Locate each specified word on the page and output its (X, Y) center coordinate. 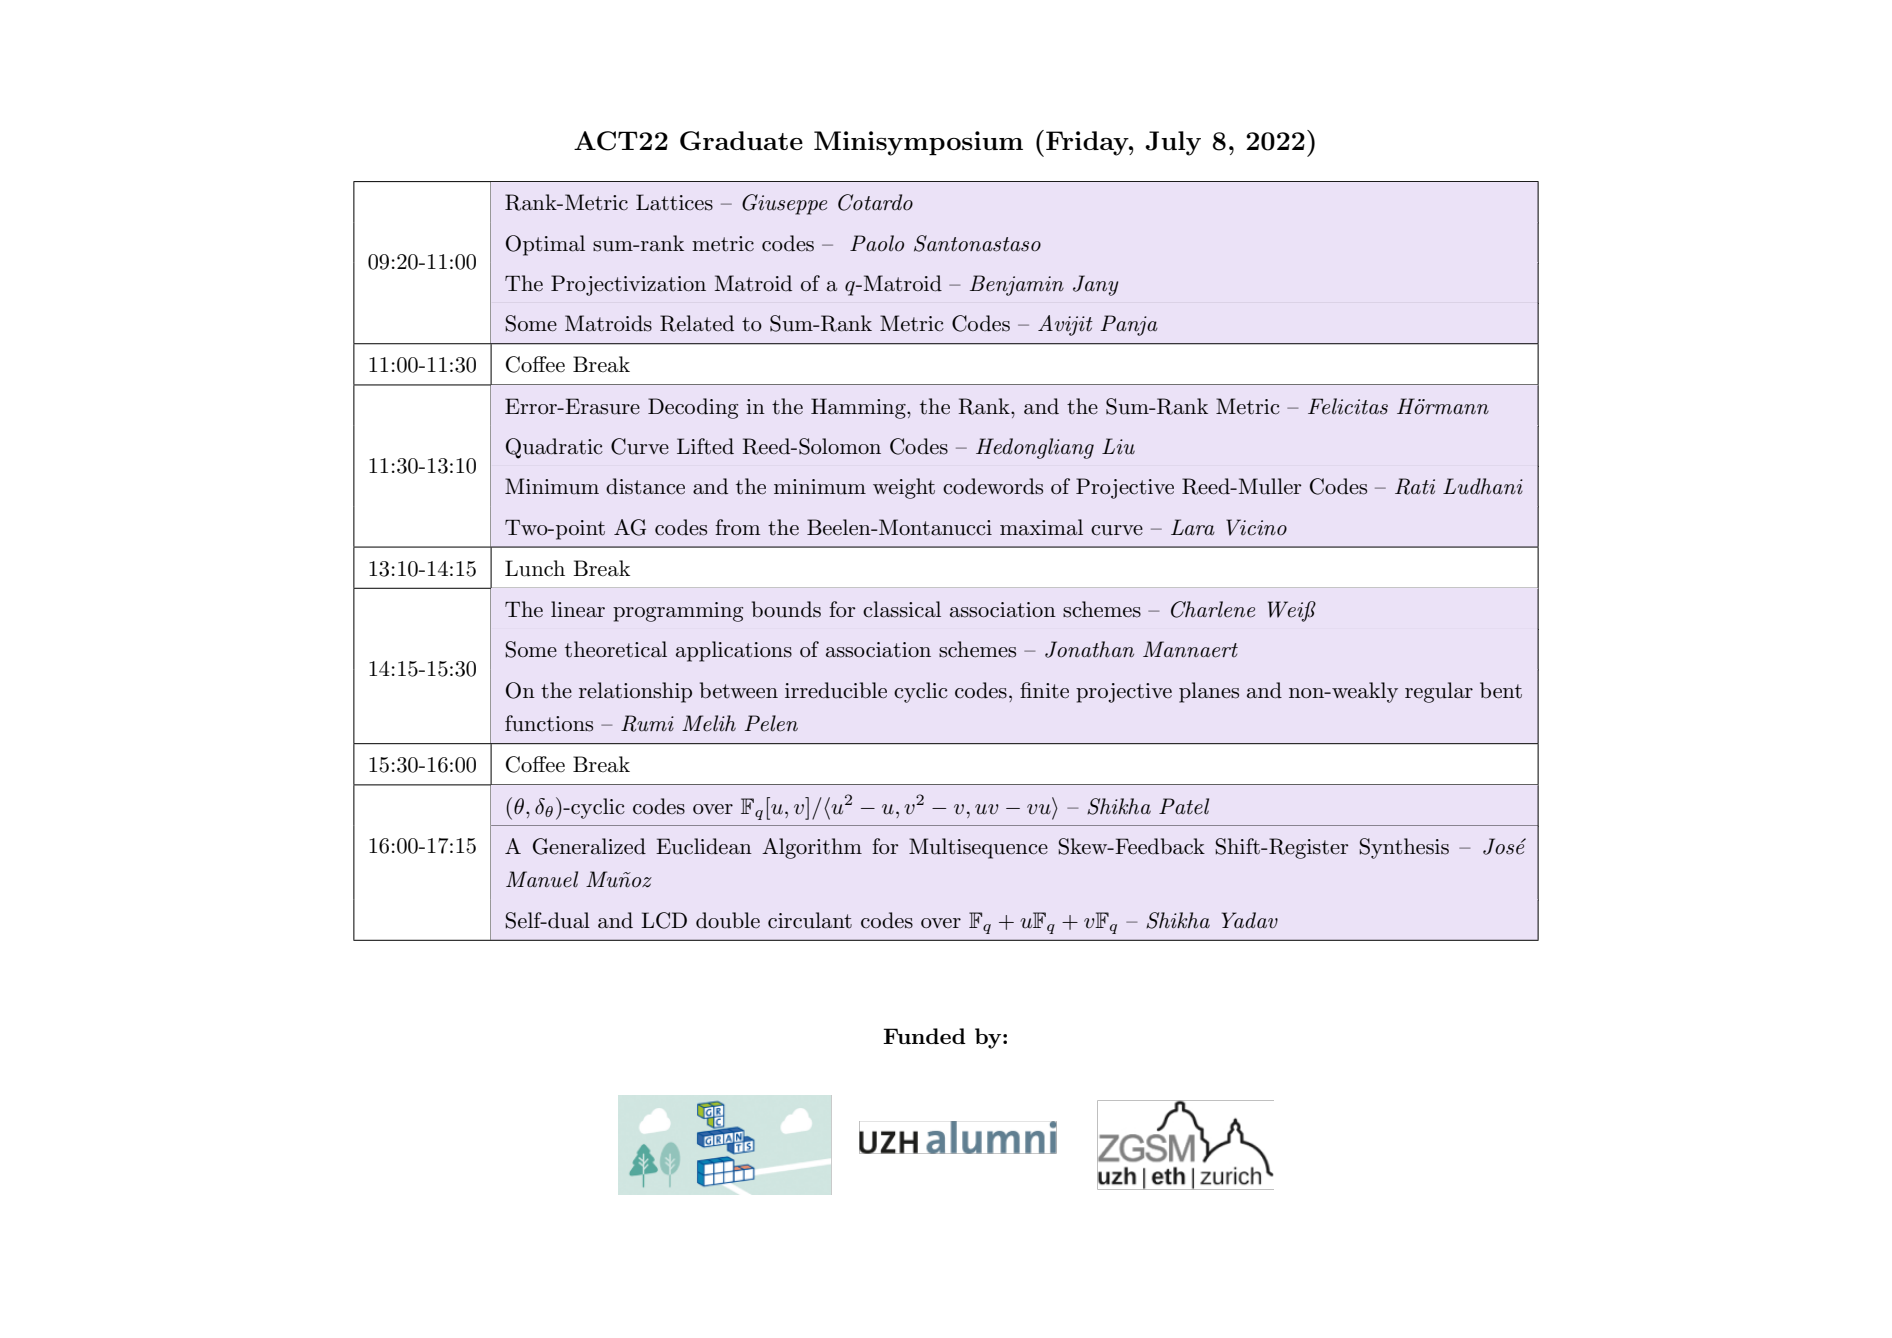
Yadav (1250, 920)
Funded (924, 1036)
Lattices (674, 202)
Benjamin (1017, 285)
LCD (664, 920)
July (1173, 143)
